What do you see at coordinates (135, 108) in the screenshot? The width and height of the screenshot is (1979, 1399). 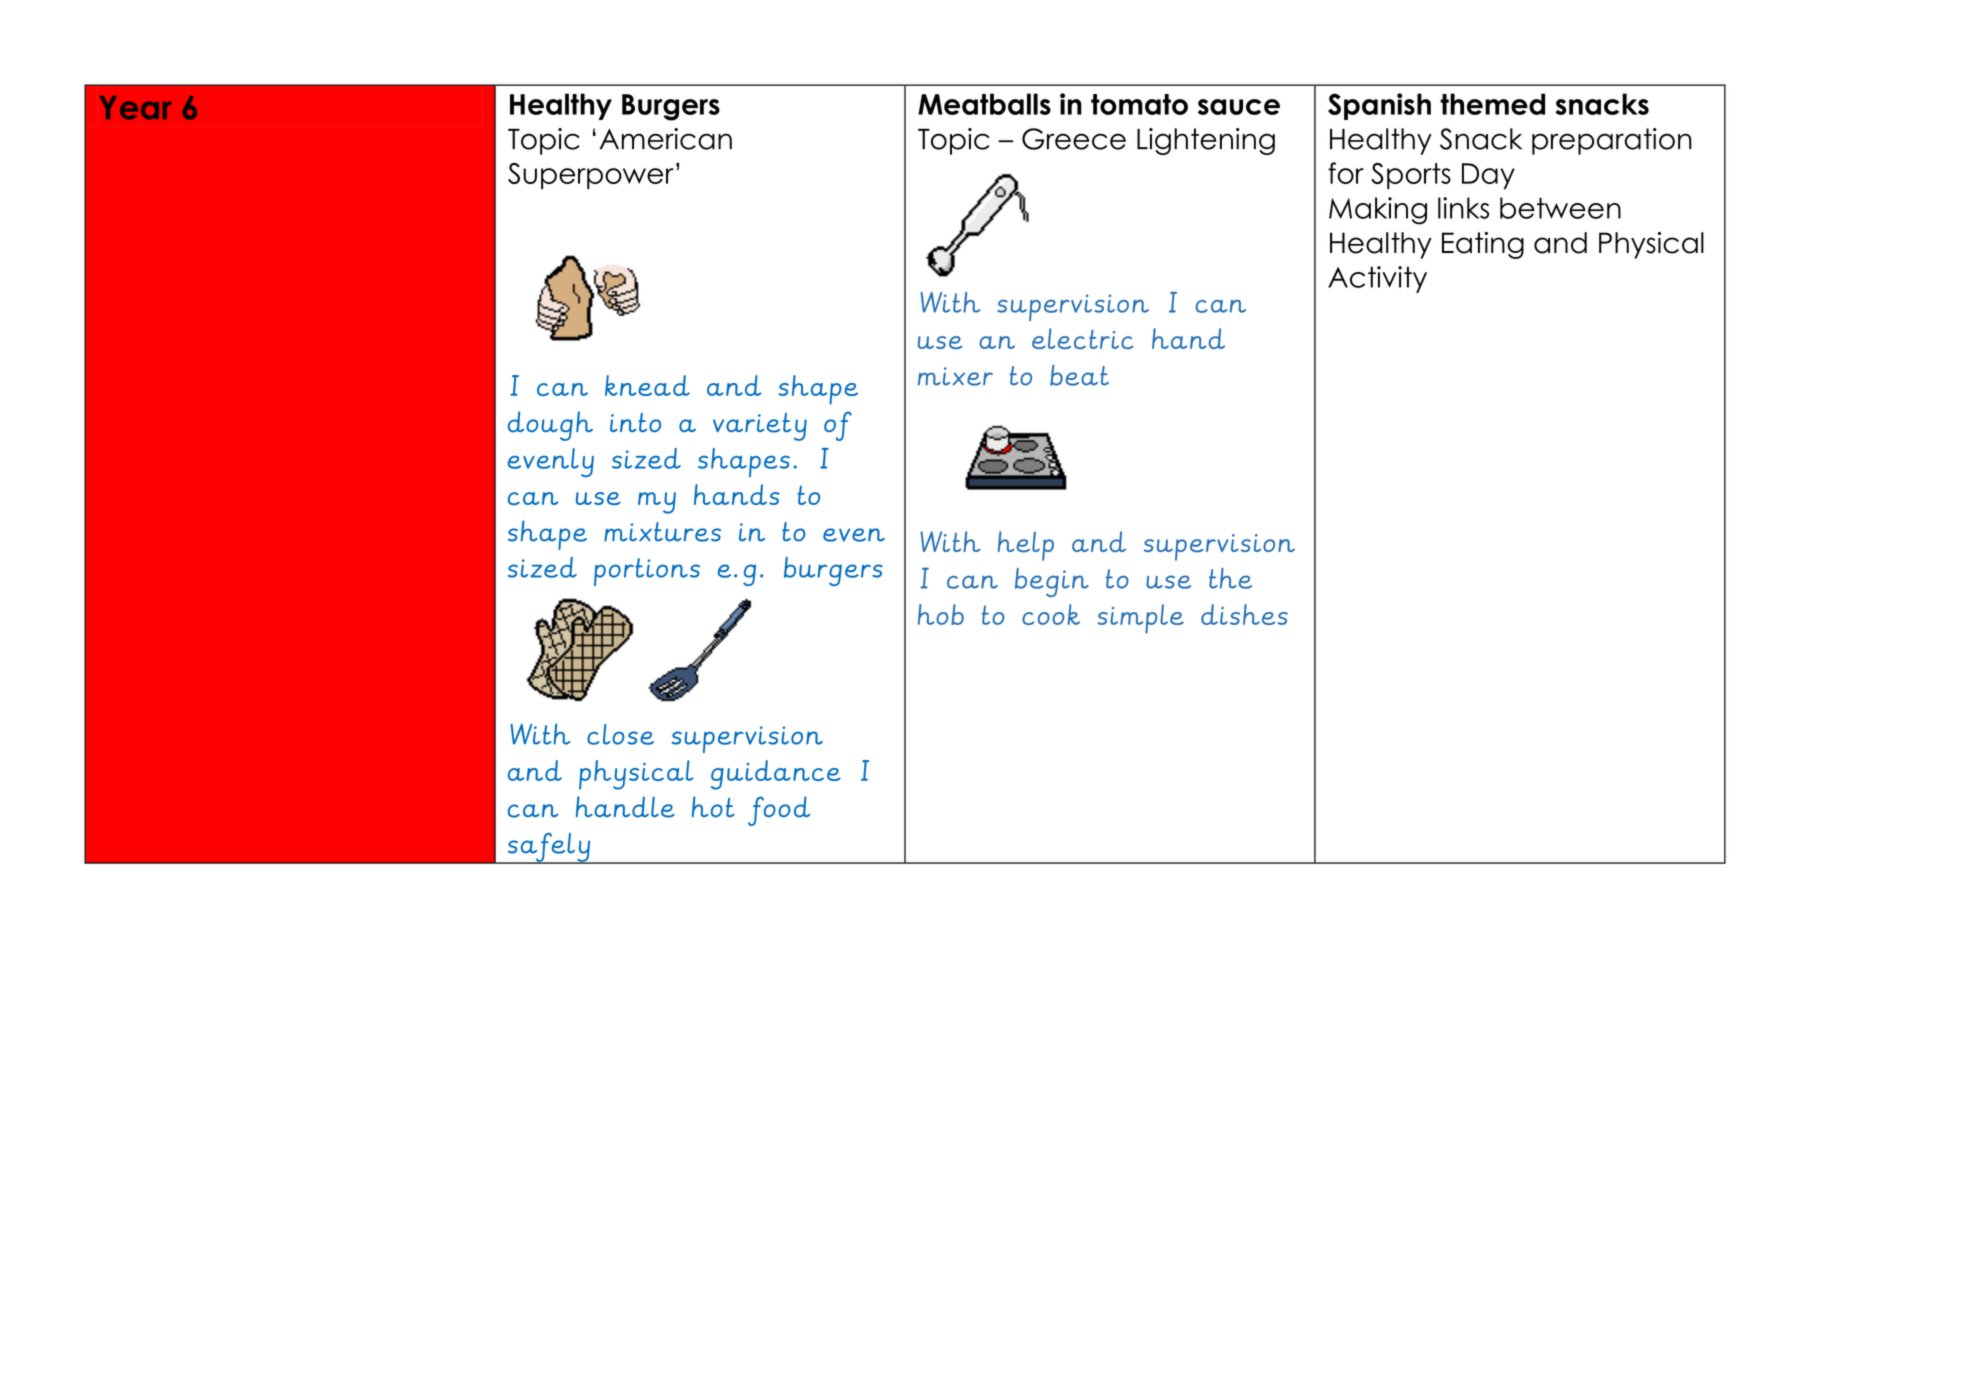 I see `Year` at bounding box center [135, 108].
